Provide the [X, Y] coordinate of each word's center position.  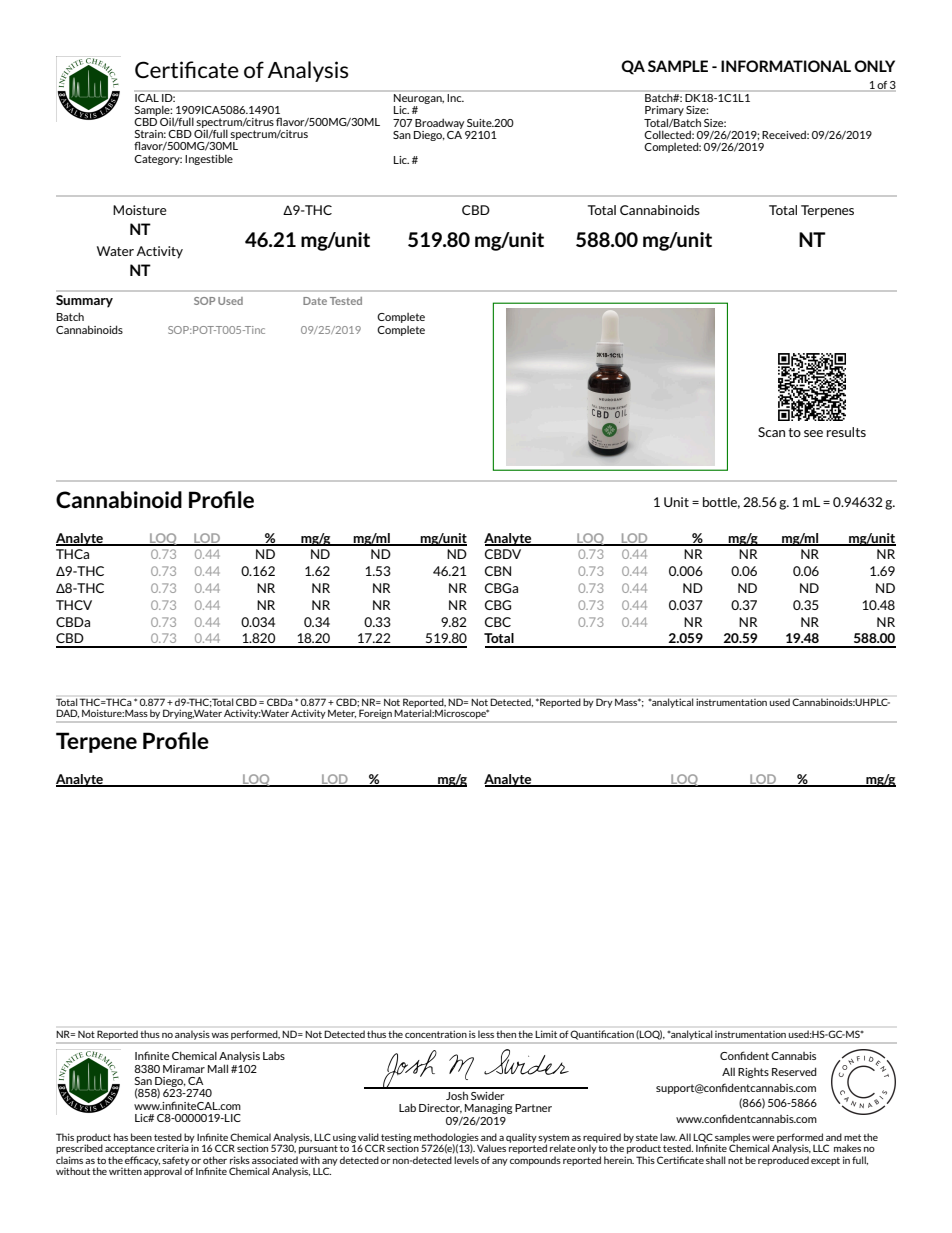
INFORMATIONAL [786, 66]
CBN [498, 571]
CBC [498, 622]
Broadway [439, 123]
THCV [74, 605]
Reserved [794, 1071]
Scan [771, 432]
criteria [174, 1147]
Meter [342, 714]
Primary [664, 112]
